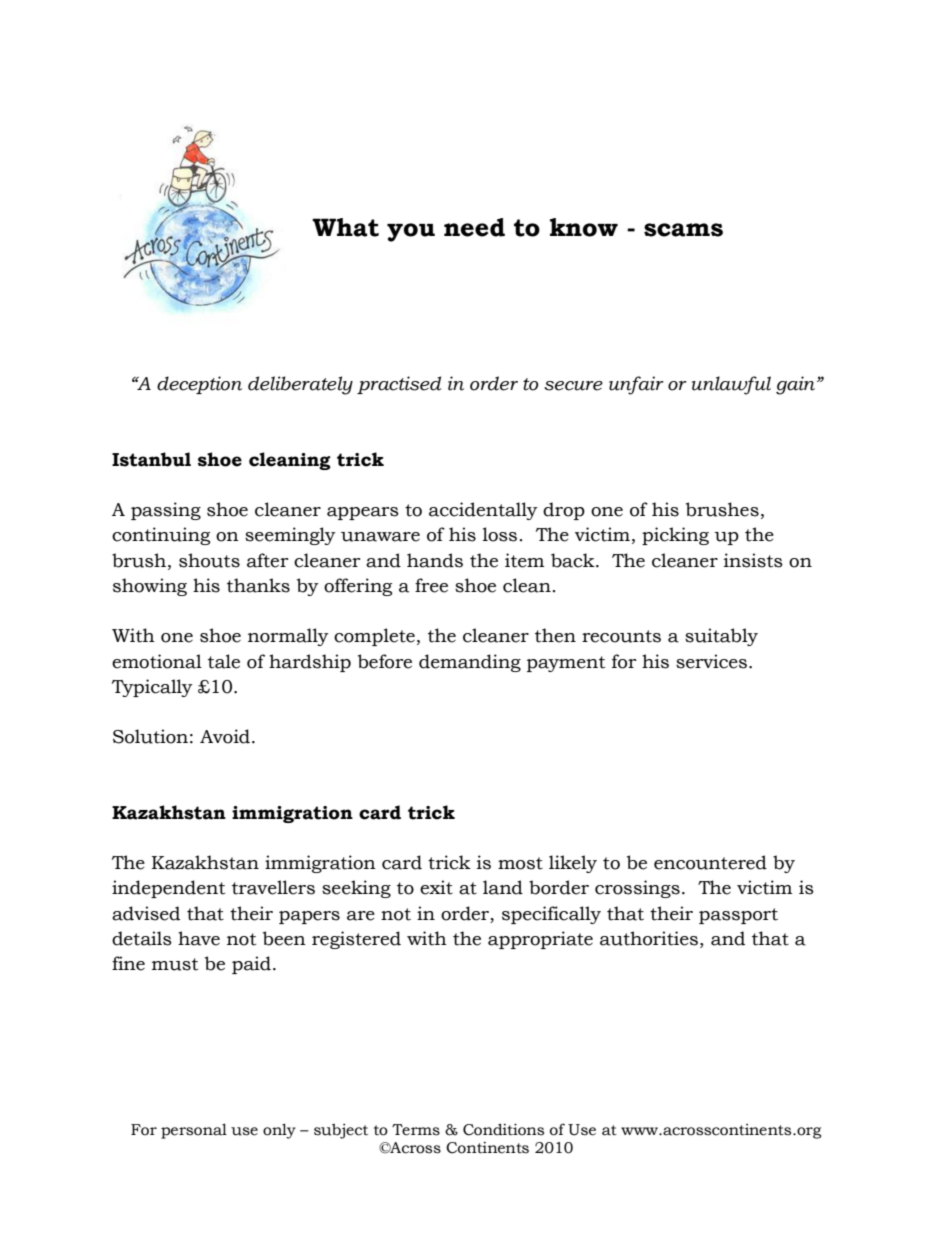 The width and height of the screenshot is (952, 1233). I want to click on scams, so click(683, 230).
